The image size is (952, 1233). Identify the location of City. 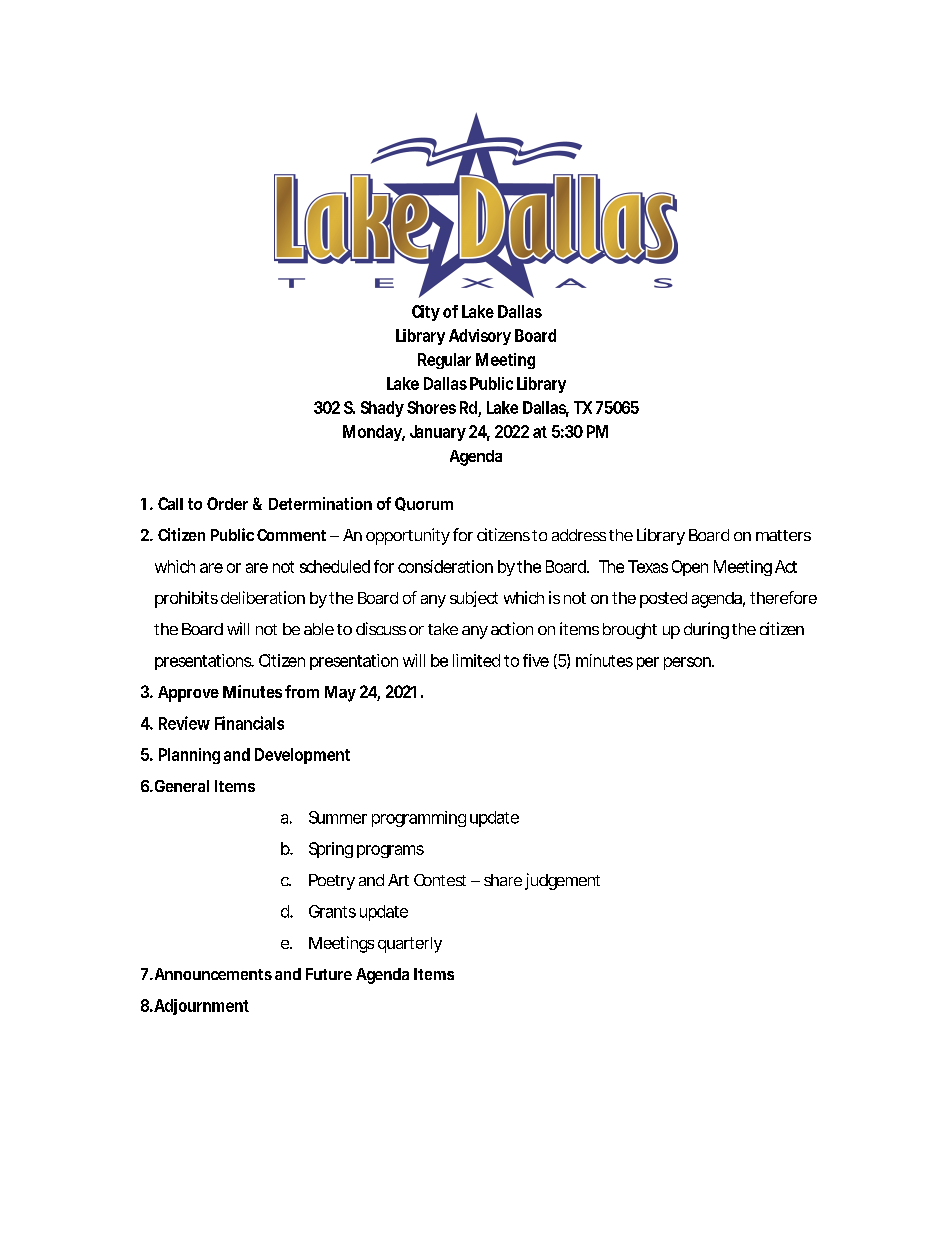
(426, 313).
